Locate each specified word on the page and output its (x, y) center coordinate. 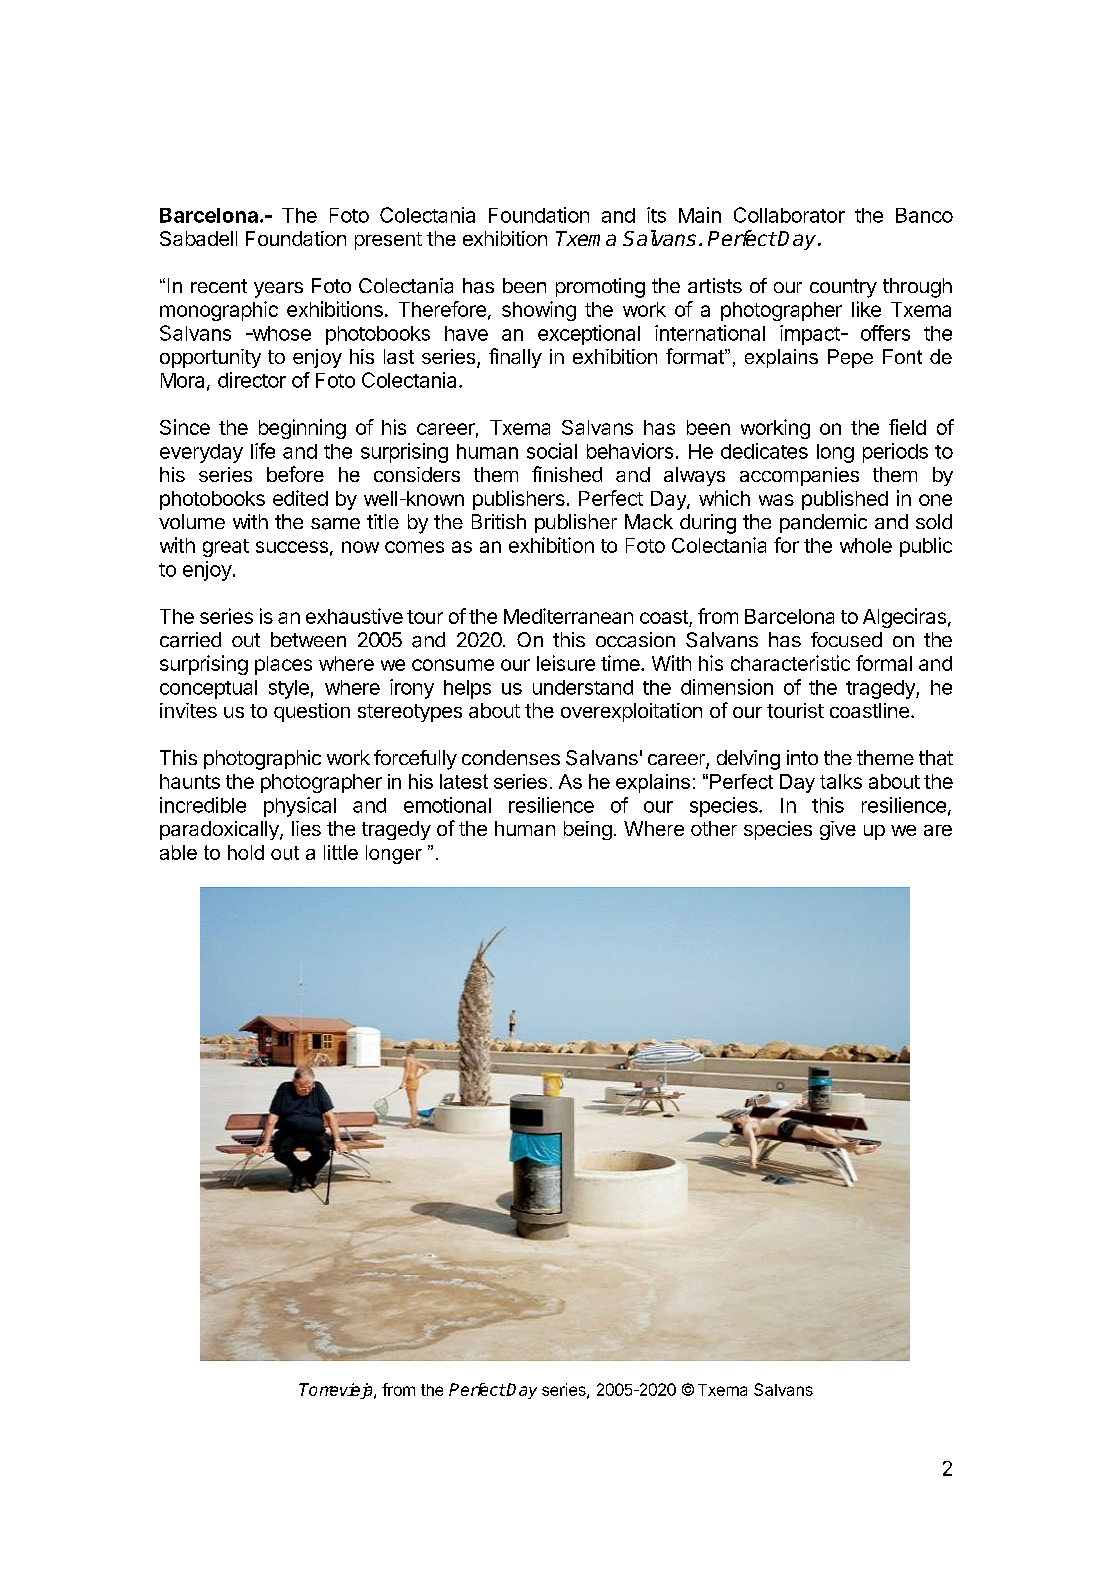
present (388, 241)
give (838, 830)
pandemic (823, 523)
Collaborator (789, 215)
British (499, 521)
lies (306, 828)
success (292, 547)
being (588, 830)
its (656, 215)
